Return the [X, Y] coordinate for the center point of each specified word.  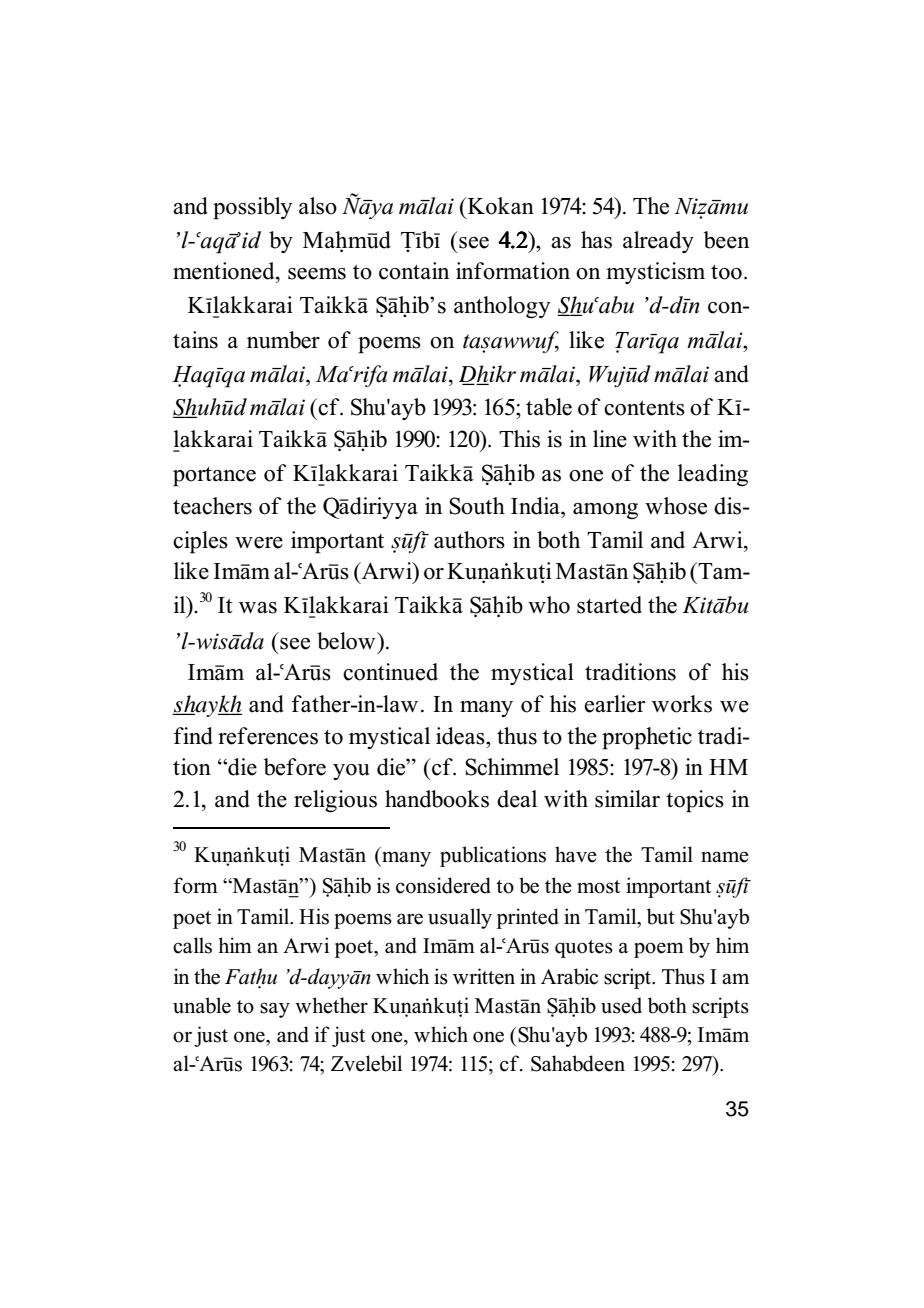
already [658, 242]
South [477, 506]
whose [676, 506]
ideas [461, 736]
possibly [252, 208]
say [275, 1010]
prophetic [647, 738]
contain [414, 271]
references [268, 736]
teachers [212, 506]
